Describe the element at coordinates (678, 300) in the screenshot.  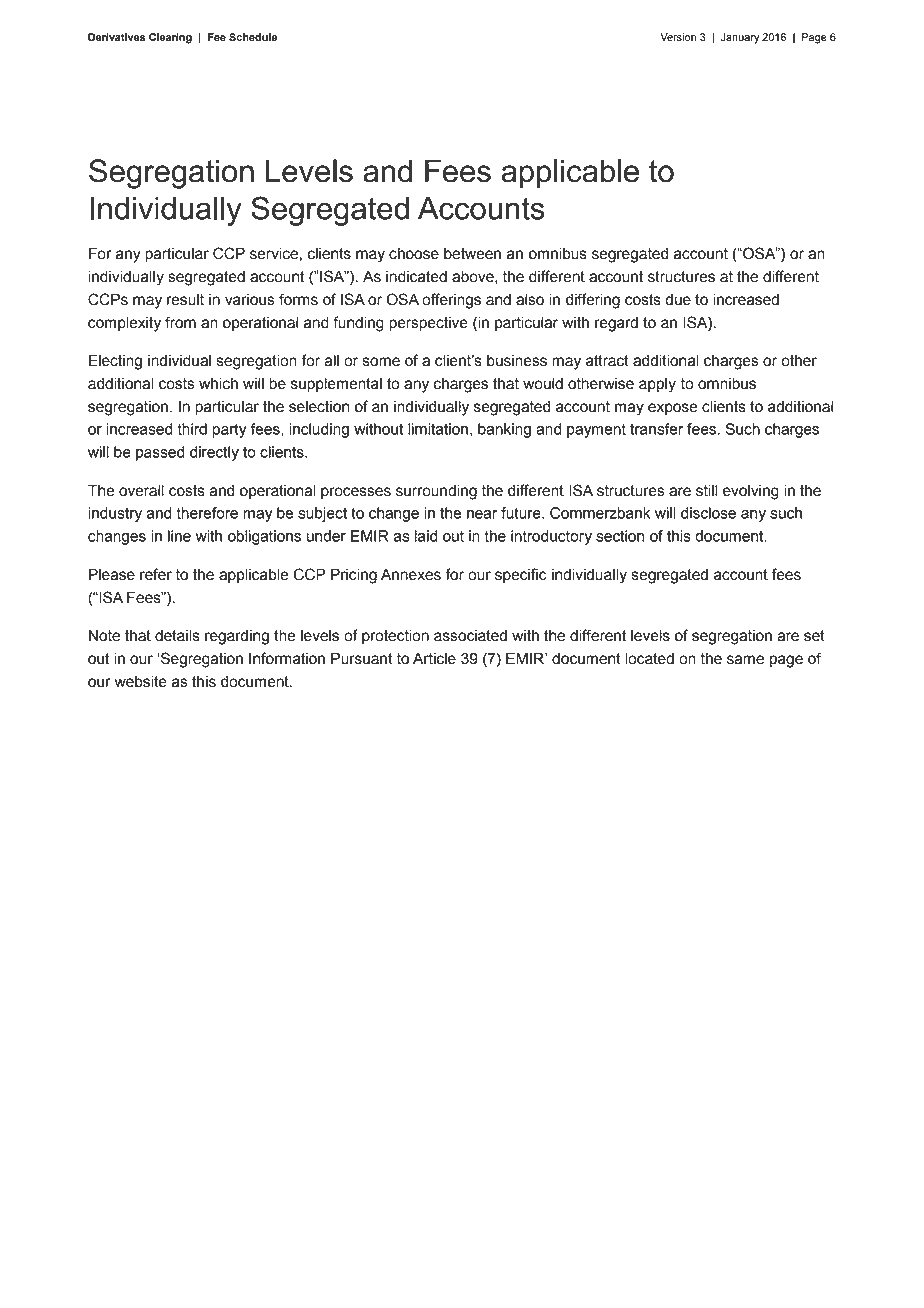
I see `due` at that location.
